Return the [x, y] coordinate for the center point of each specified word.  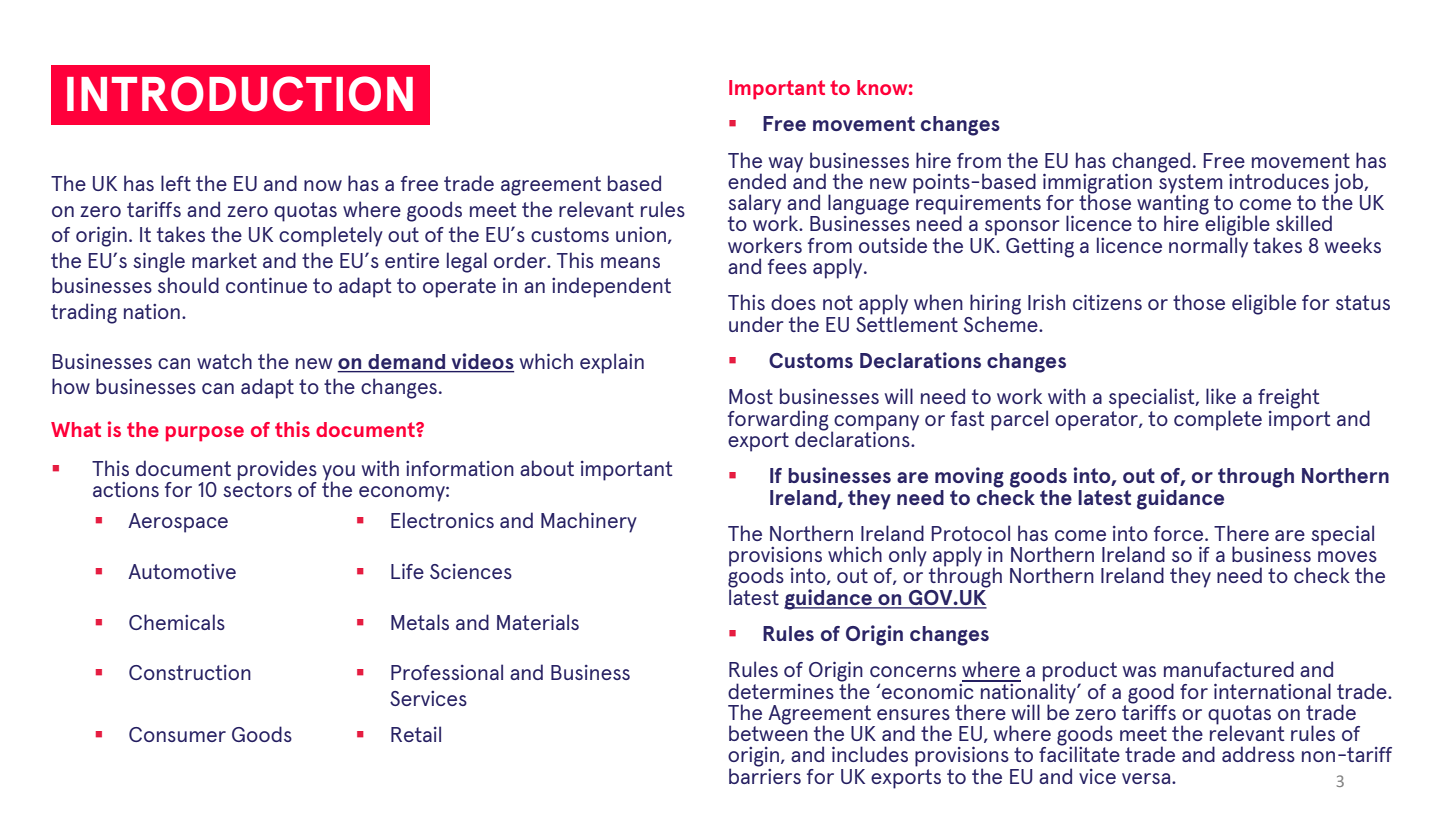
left [176, 183]
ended [757, 181]
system [1190, 183]
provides [277, 471]
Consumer [177, 734]
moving [969, 477]
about [547, 468]
